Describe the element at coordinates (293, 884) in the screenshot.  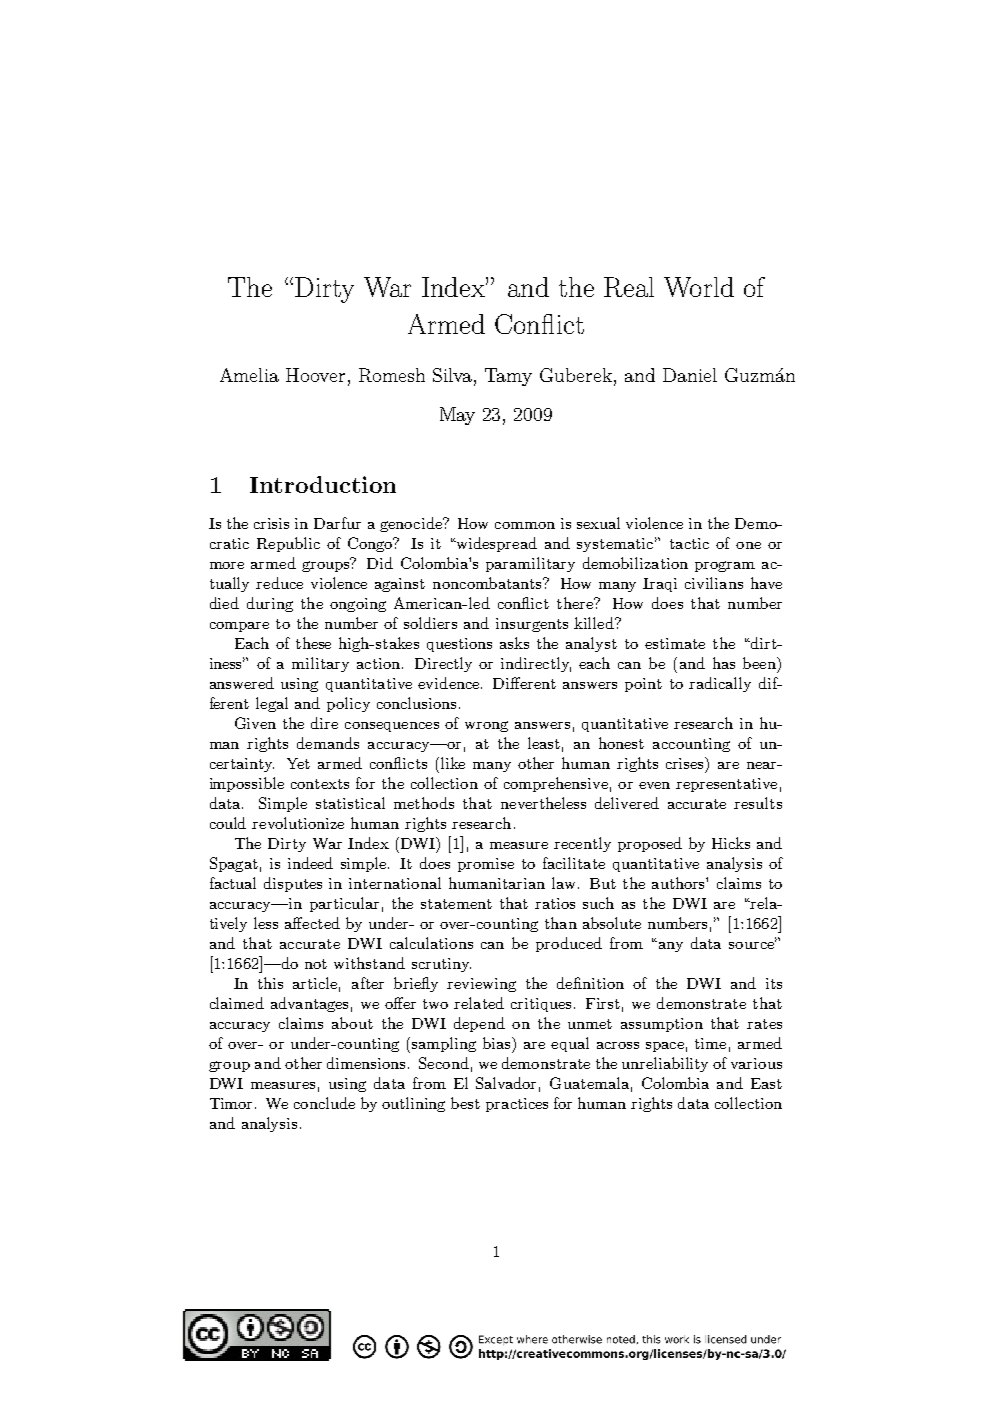
I see `disputes` at that location.
